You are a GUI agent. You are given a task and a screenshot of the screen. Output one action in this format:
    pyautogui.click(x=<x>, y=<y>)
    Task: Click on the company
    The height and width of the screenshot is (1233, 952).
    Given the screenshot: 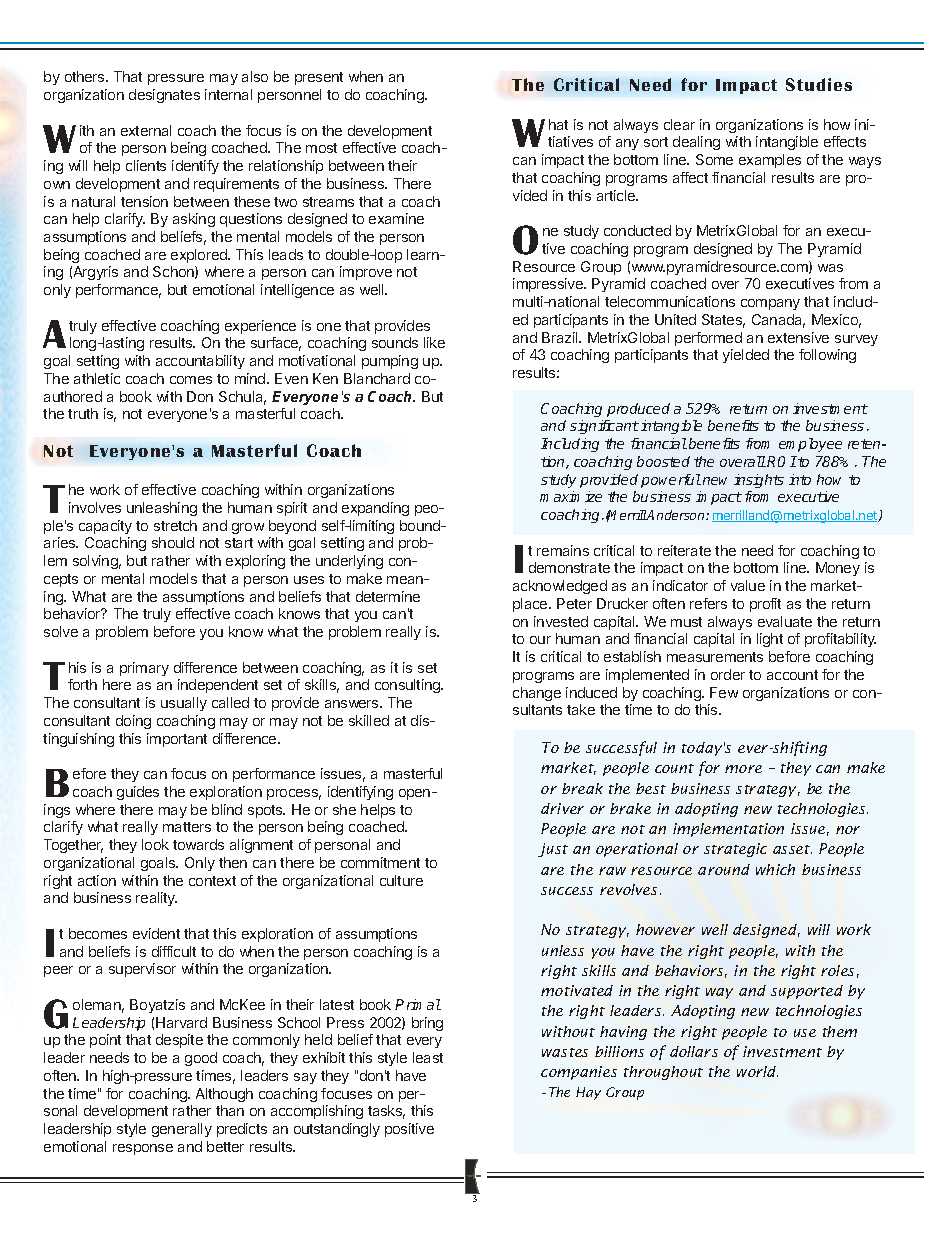 What is the action you would take?
    pyautogui.click(x=770, y=304)
